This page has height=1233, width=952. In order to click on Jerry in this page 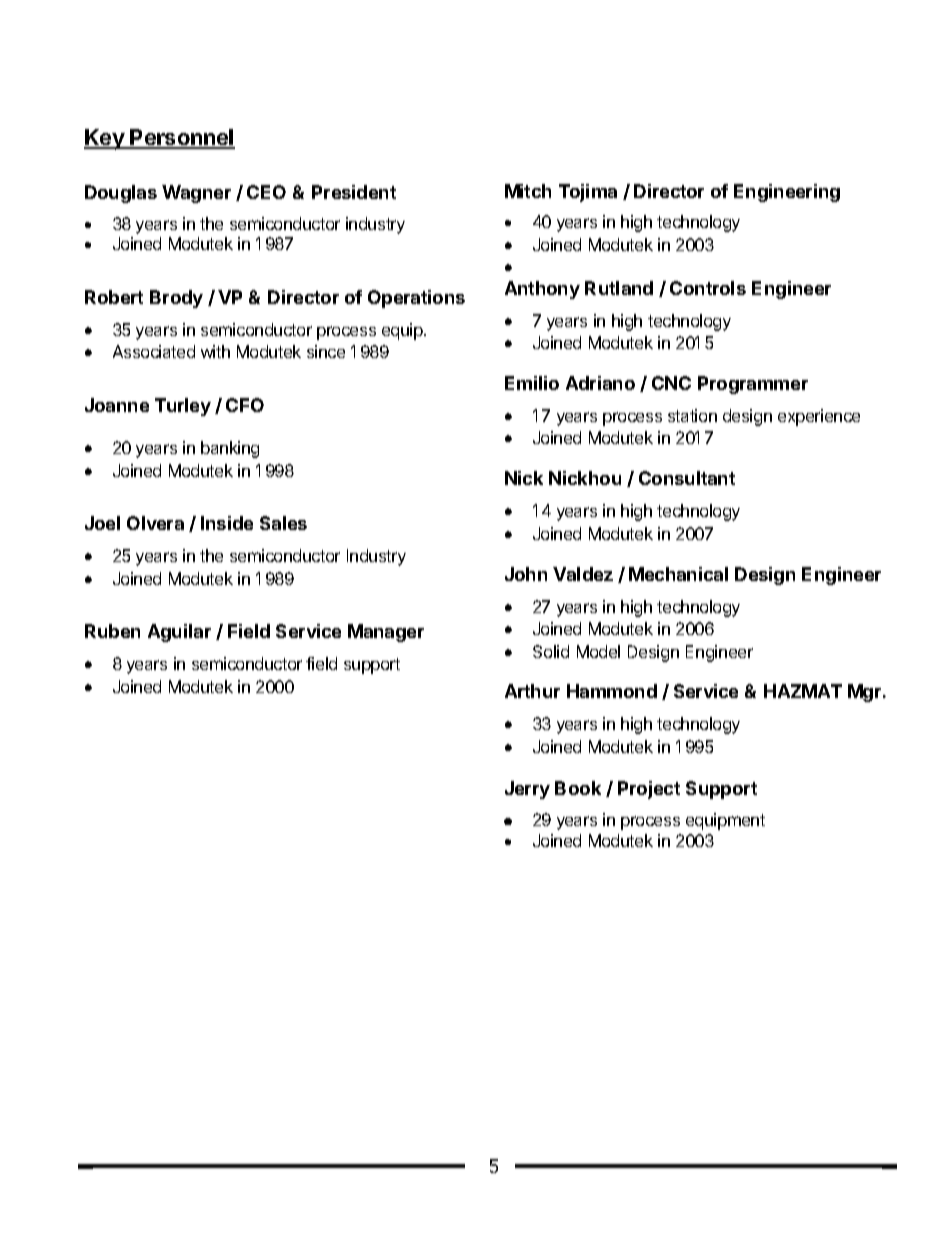, I will do `click(527, 790)`.
